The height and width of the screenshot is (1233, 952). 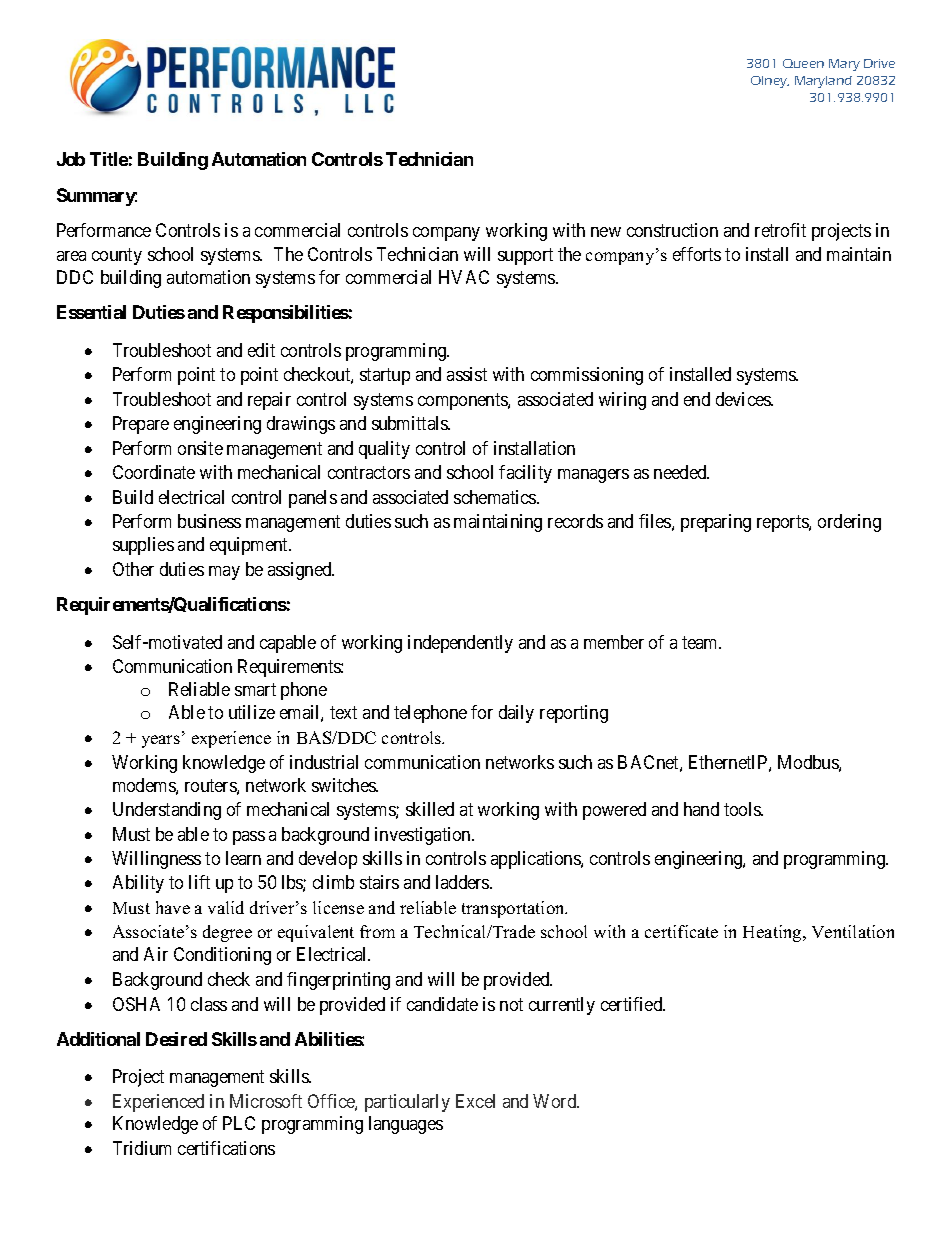 I want to click on PLC, so click(x=239, y=1123).
